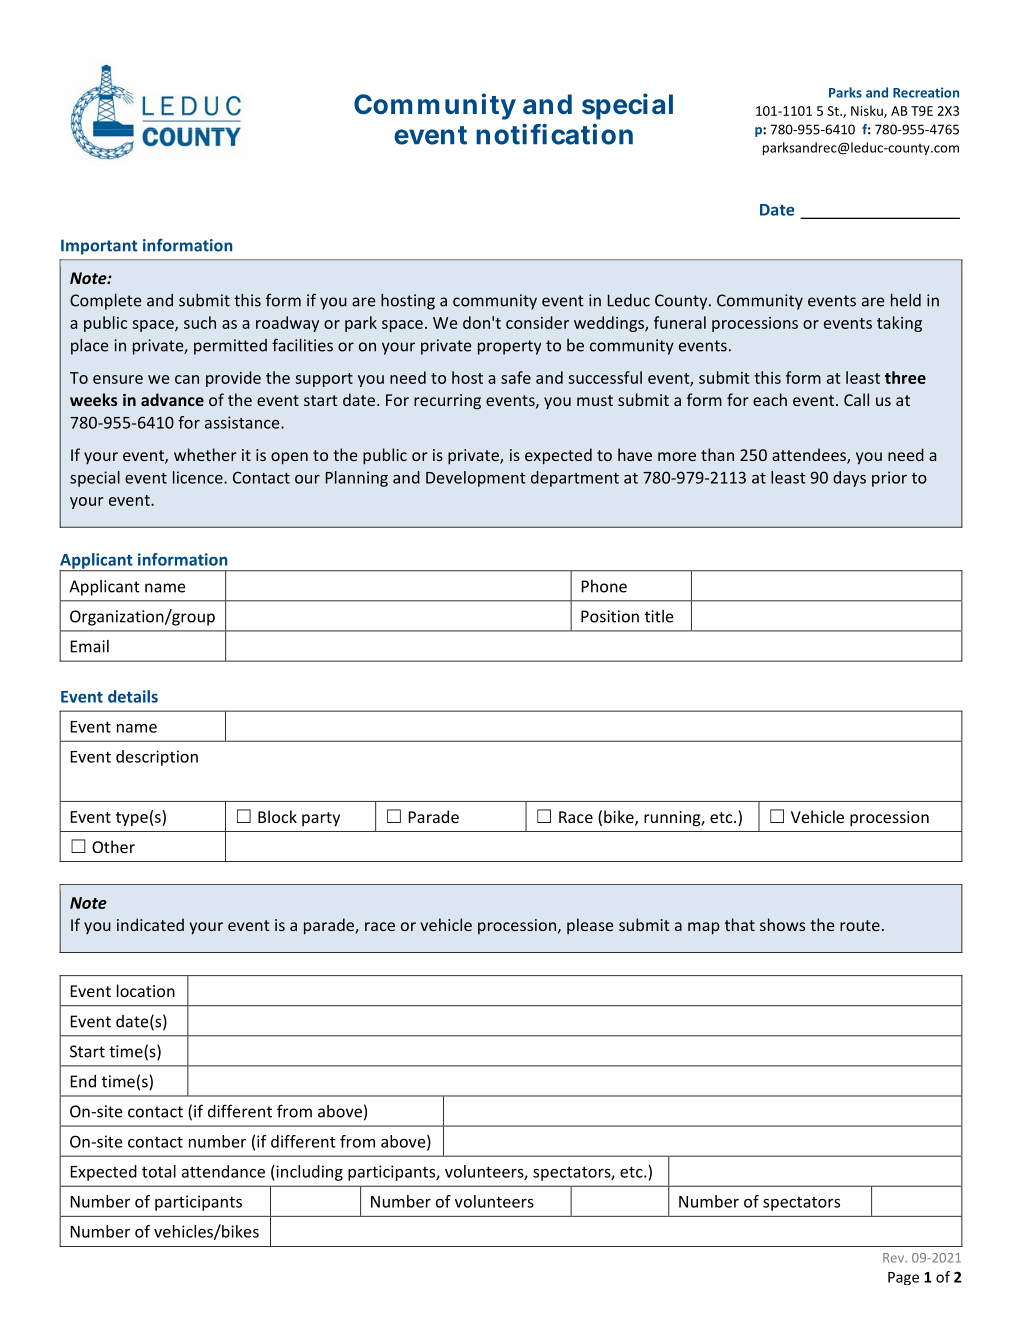 This screenshot has height=1323, width=1022. Describe the element at coordinates (159, 1171) in the screenshot. I see `total` at that location.
